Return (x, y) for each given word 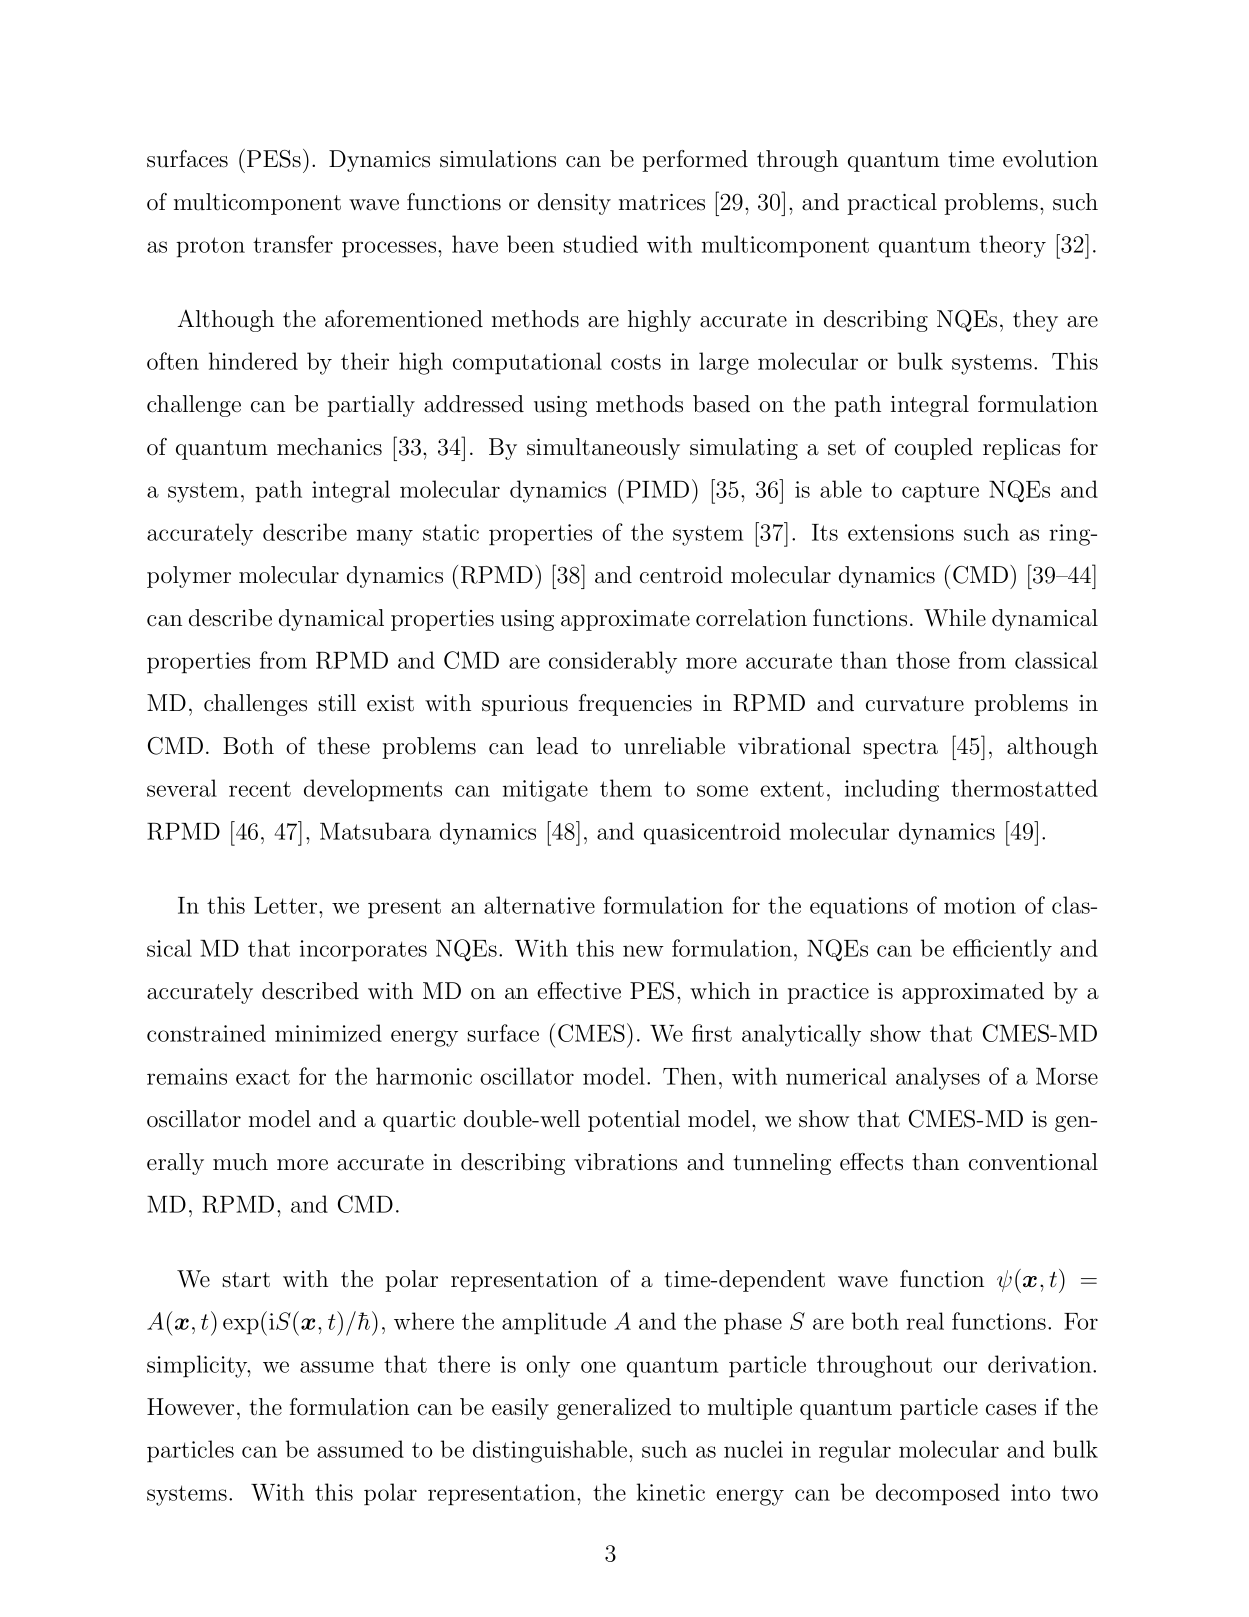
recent (260, 789)
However (190, 1407)
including (892, 790)
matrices (662, 202)
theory (1012, 246)
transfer (293, 244)
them (626, 788)
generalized (614, 1409)
